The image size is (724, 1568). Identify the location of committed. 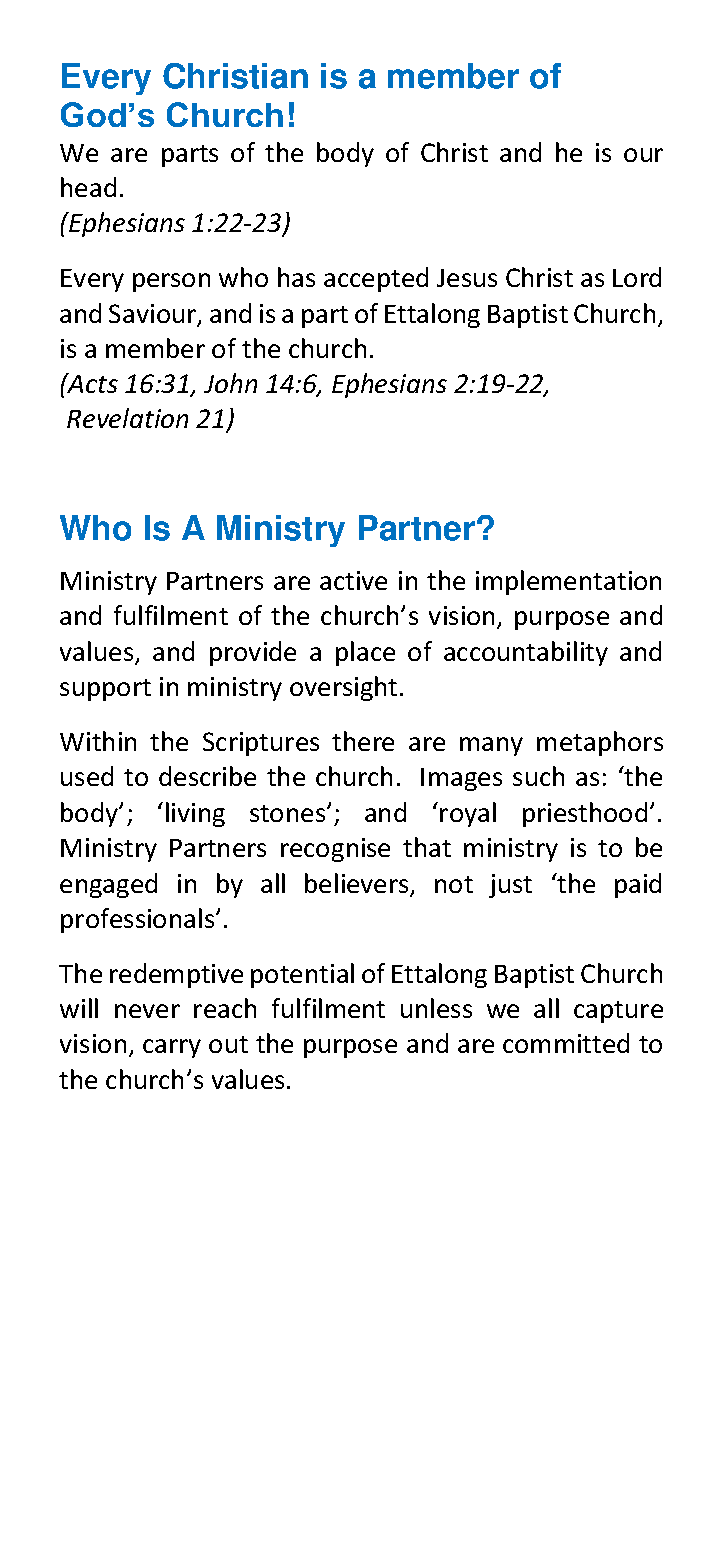
(566, 1043).
